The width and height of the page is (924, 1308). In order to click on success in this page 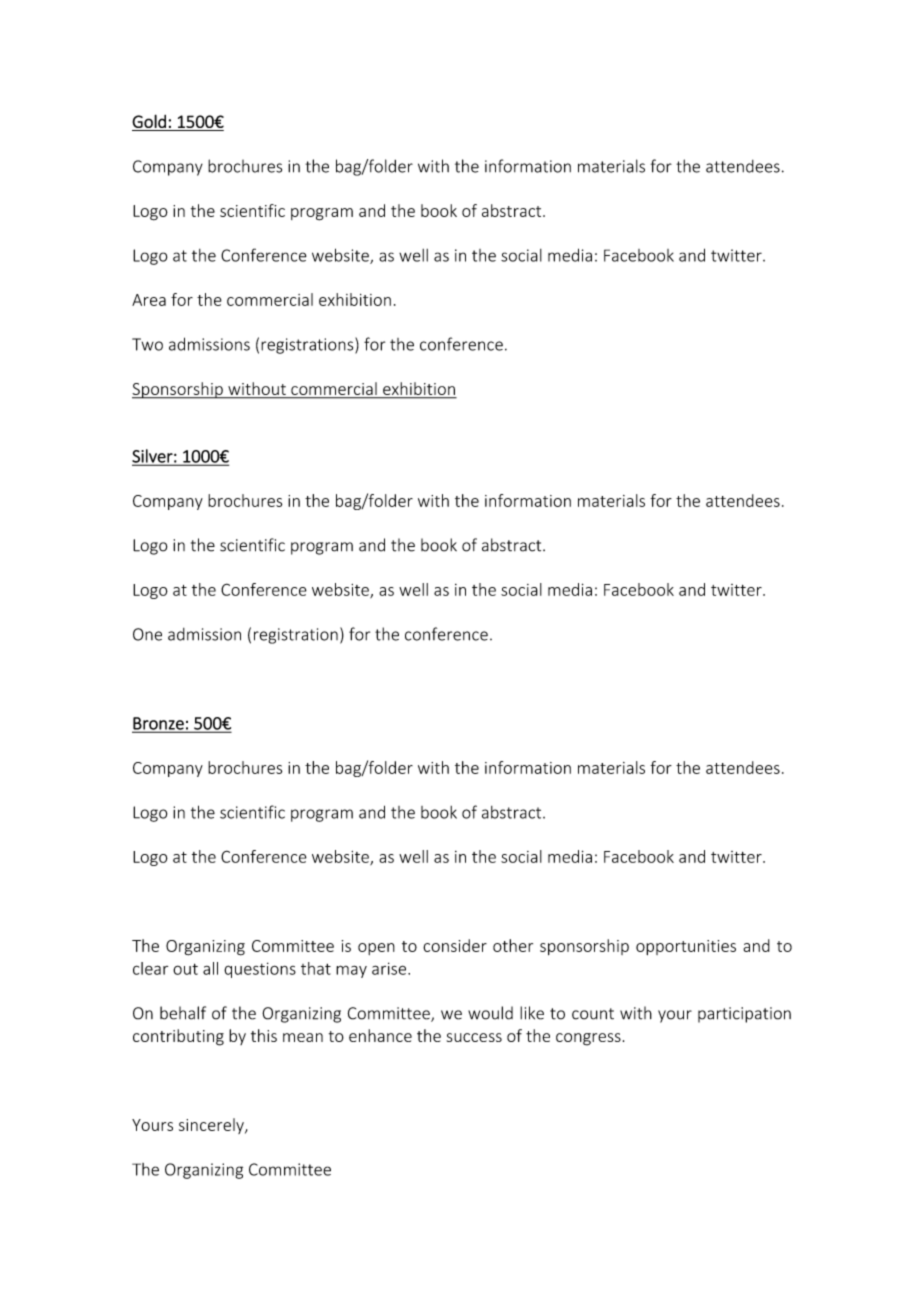, I will do `click(474, 1037)`.
